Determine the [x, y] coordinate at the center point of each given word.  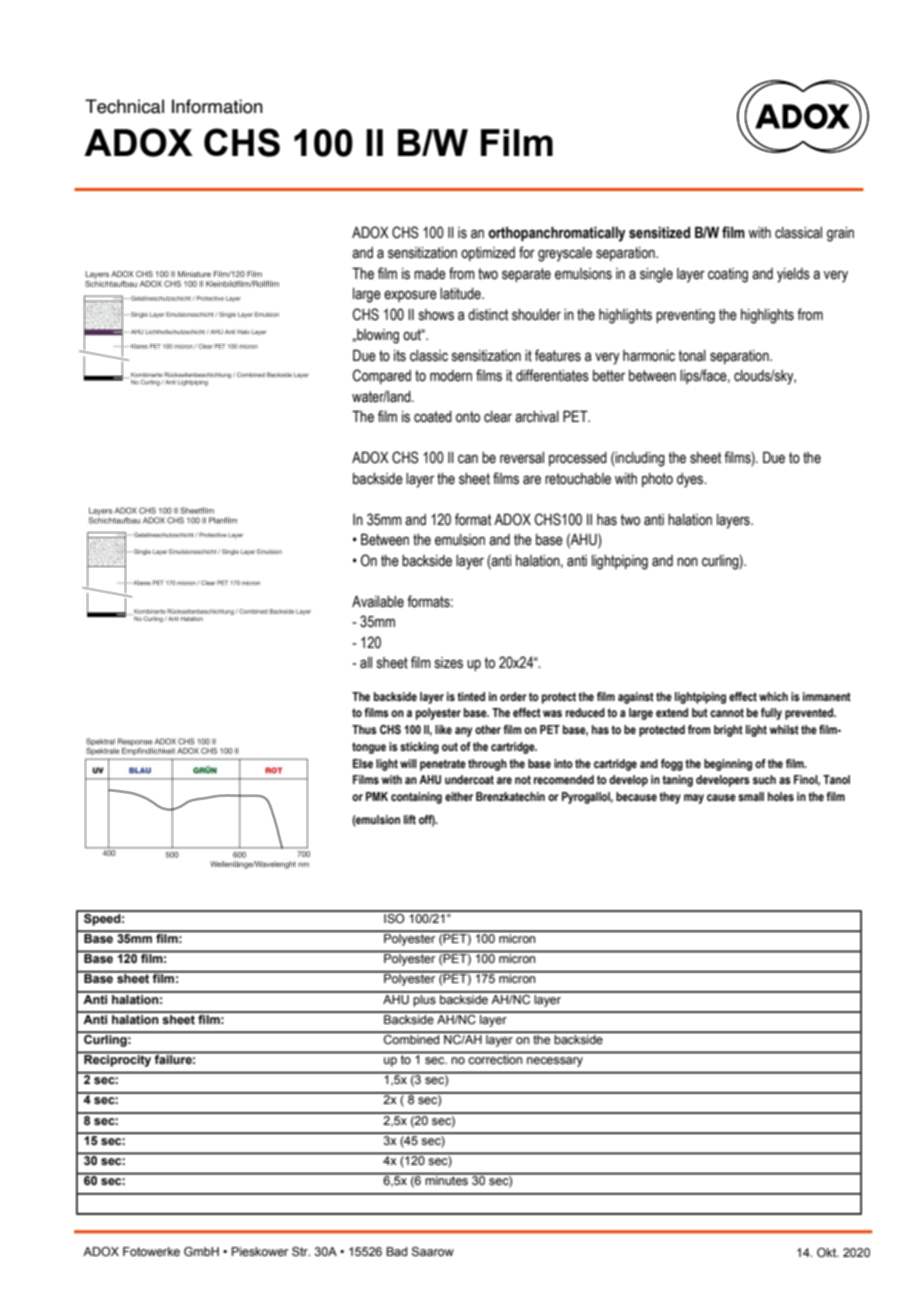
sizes [449, 663]
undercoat [469, 779]
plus [425, 999]
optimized [488, 254]
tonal [692, 356]
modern [451, 376]
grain [840, 234]
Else [363, 763]
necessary [555, 1062]
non [687, 562]
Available [378, 602]
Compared [382, 376]
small [751, 796]
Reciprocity [117, 1061]
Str [301, 1251]
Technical [124, 106]
